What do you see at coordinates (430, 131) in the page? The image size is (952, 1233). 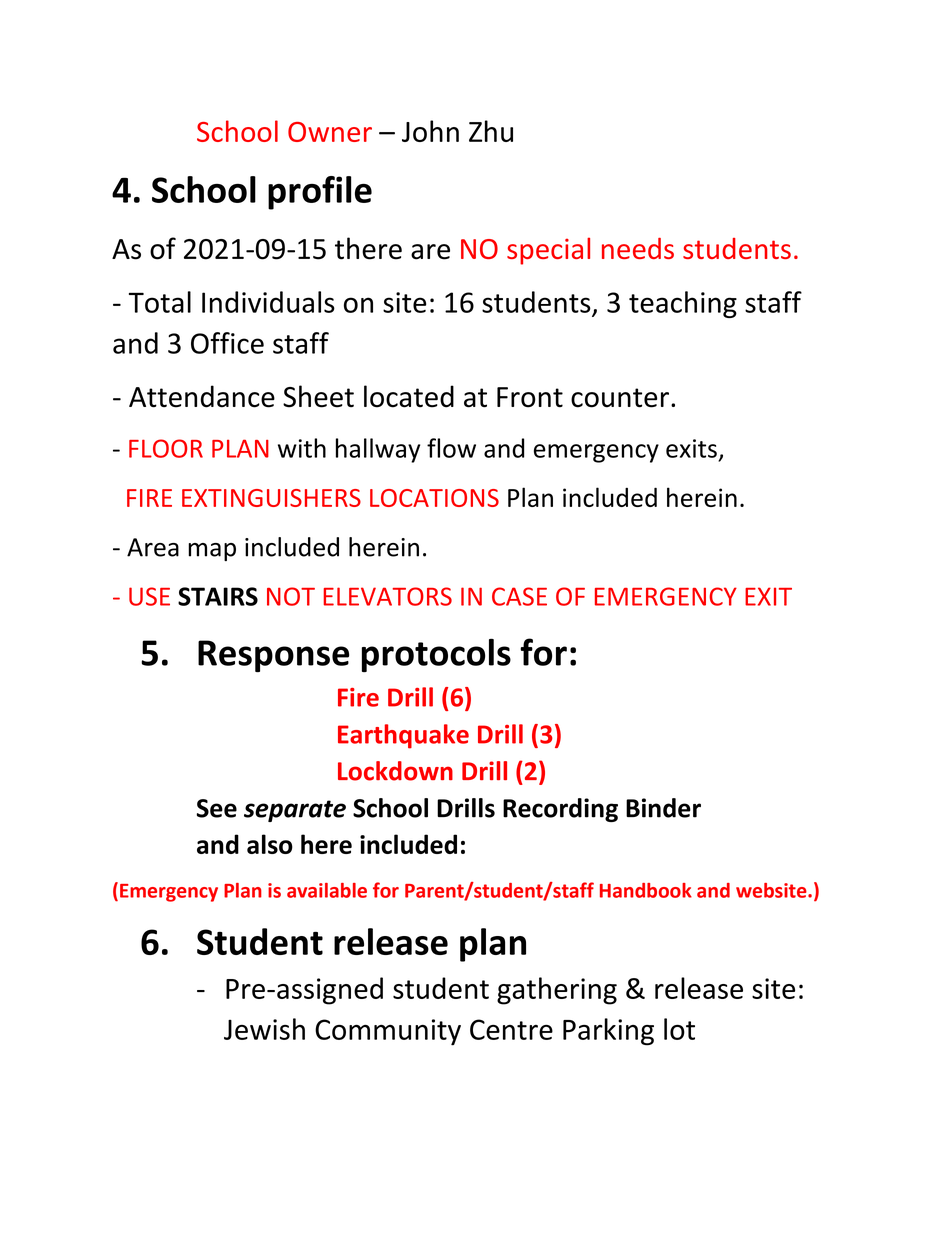 I see `John` at bounding box center [430, 131].
